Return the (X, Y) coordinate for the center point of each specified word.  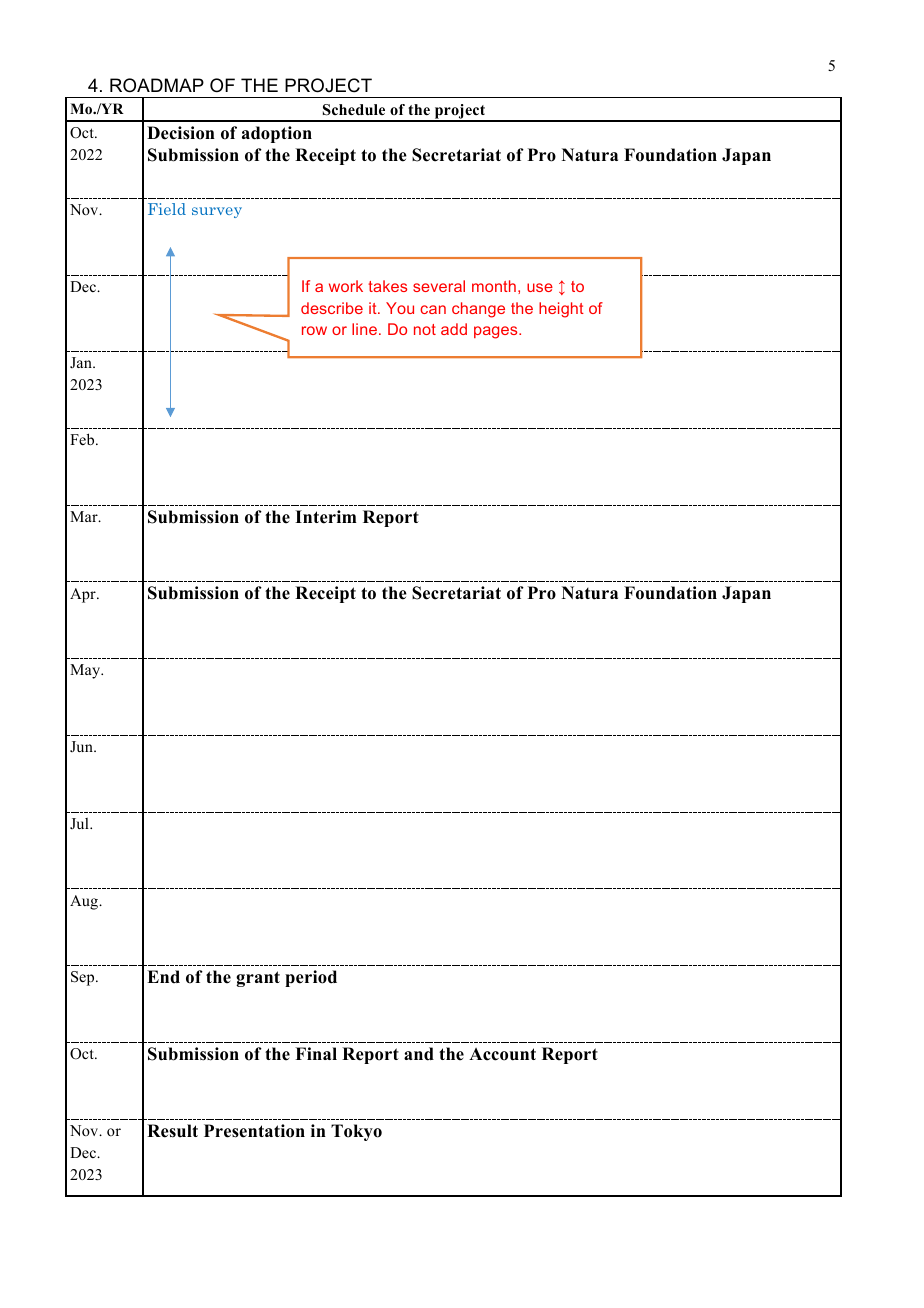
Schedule (354, 110)
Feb (83, 439)
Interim (326, 517)
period (311, 978)
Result (172, 1131)
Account (502, 1054)
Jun (82, 746)
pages (497, 332)
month (494, 286)
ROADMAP (157, 85)
